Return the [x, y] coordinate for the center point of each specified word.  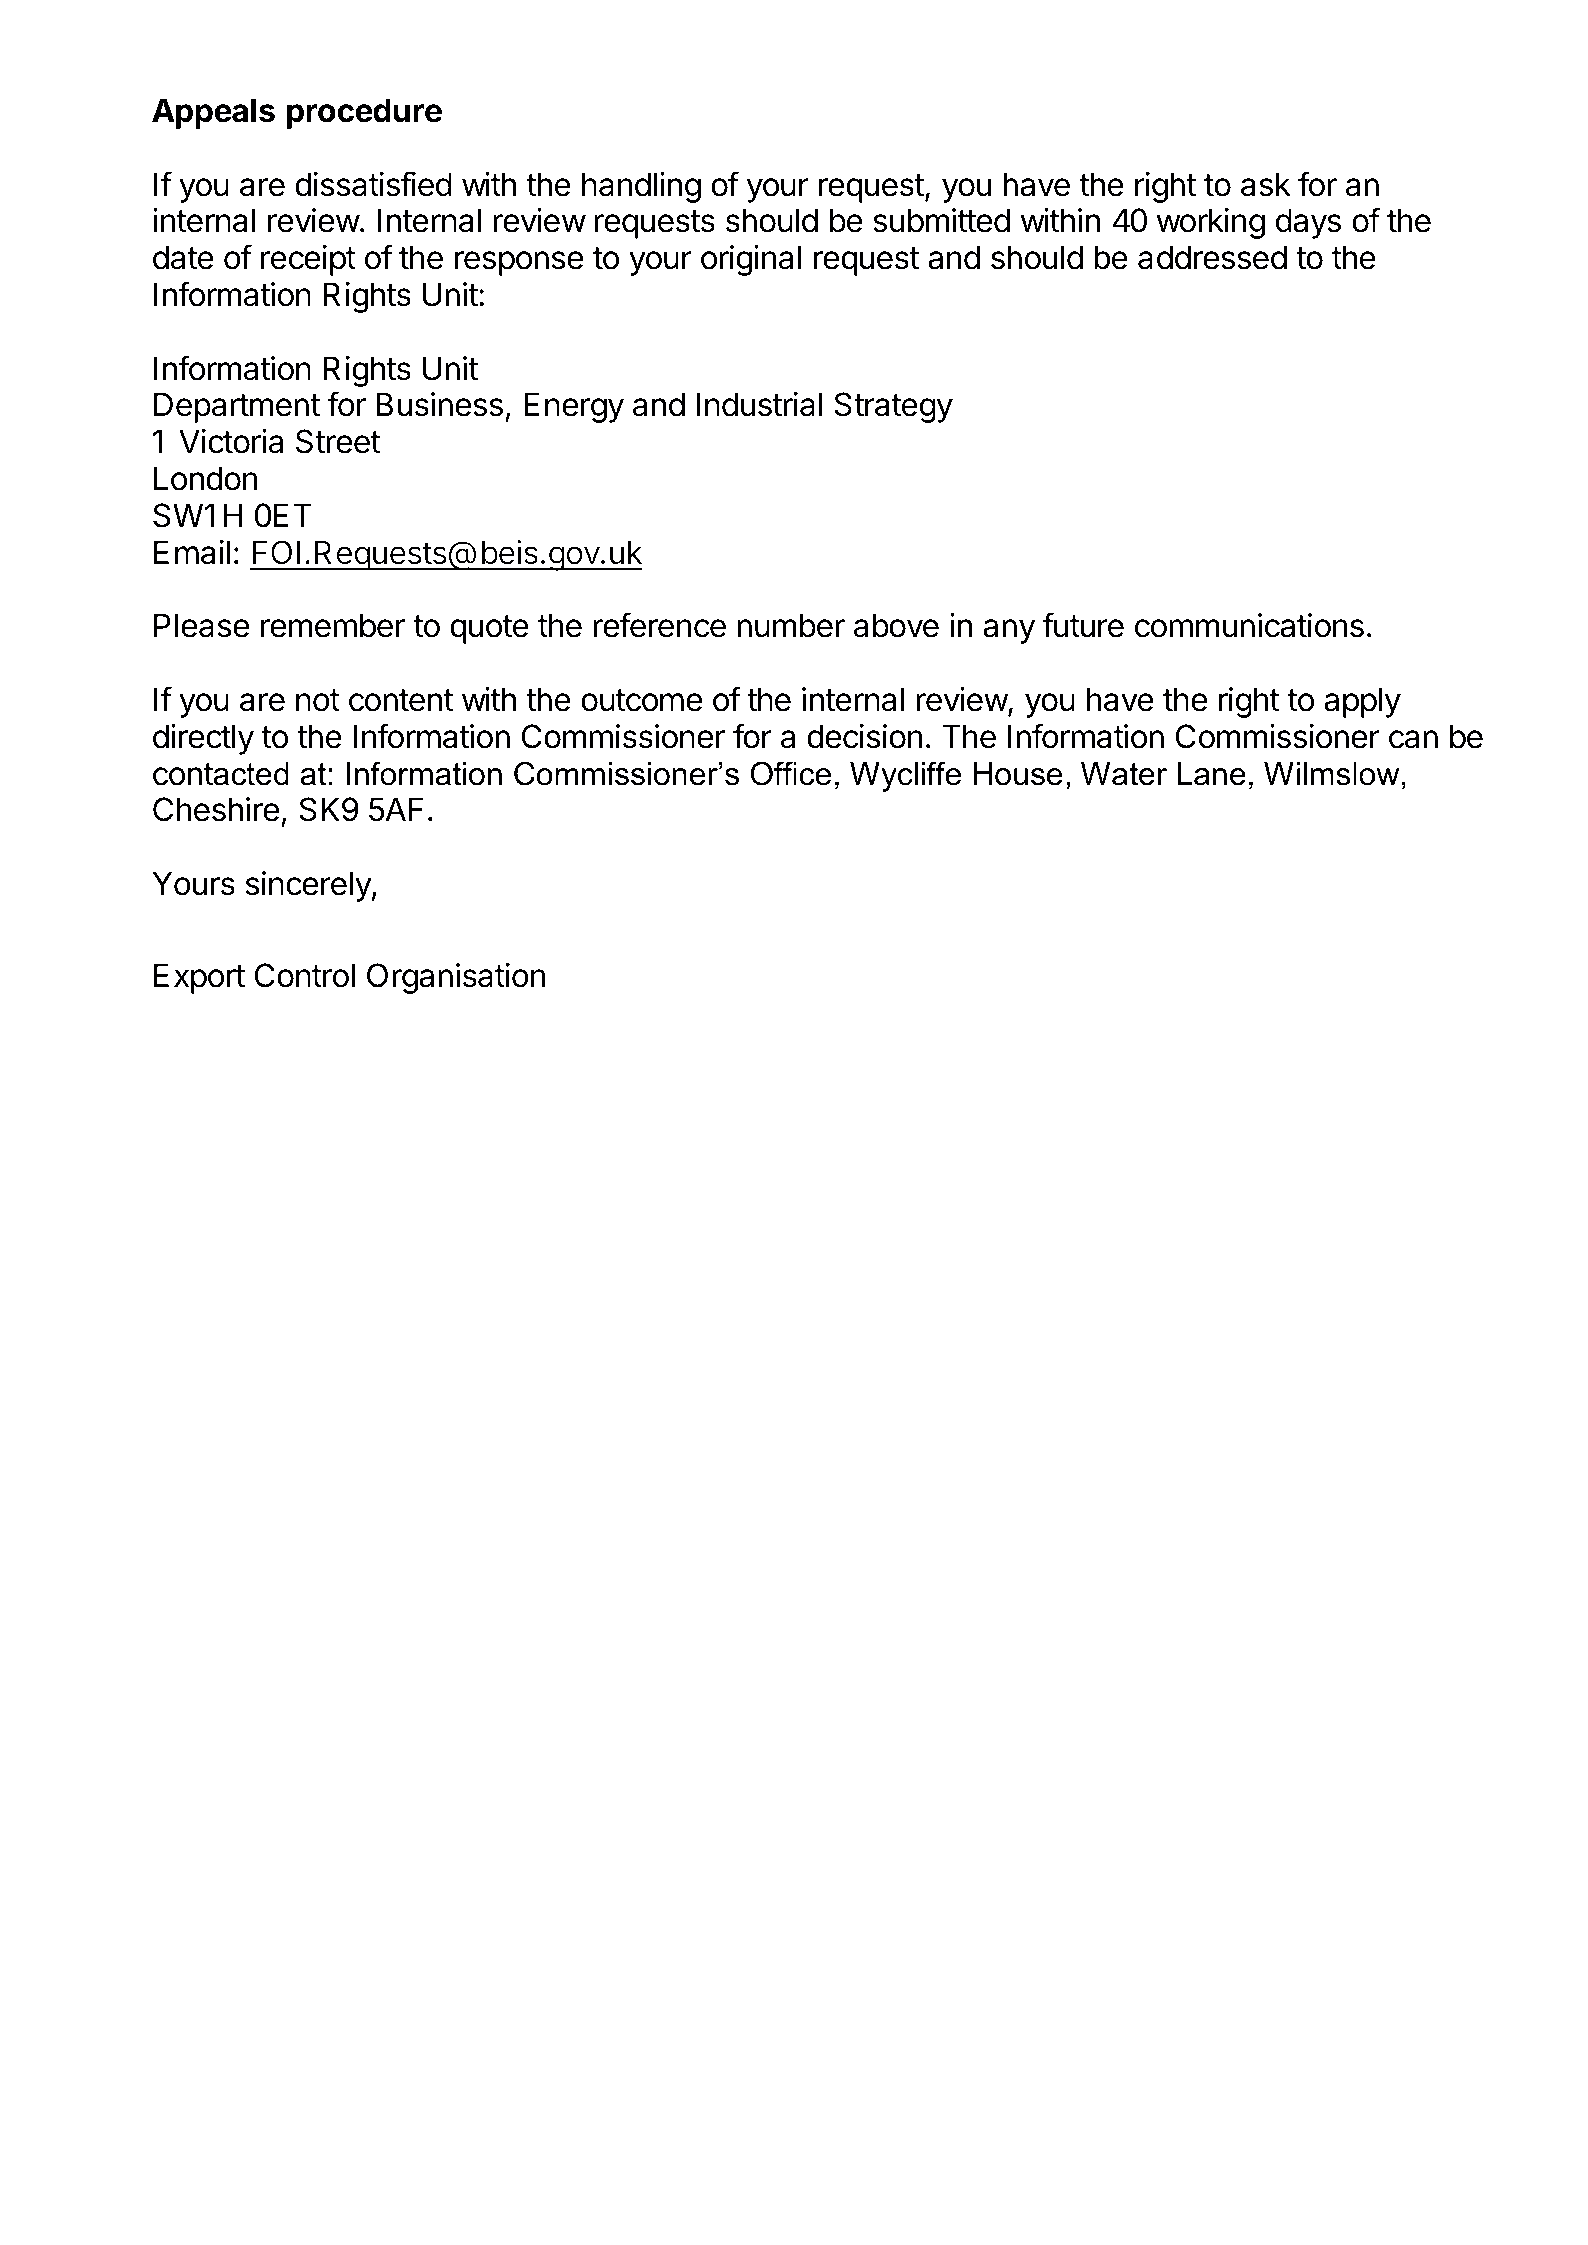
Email [192, 552]
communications [1249, 625]
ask [1266, 184]
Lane [1212, 774]
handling [641, 187]
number [791, 625]
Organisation [456, 978]
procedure [364, 113]
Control [305, 975]
